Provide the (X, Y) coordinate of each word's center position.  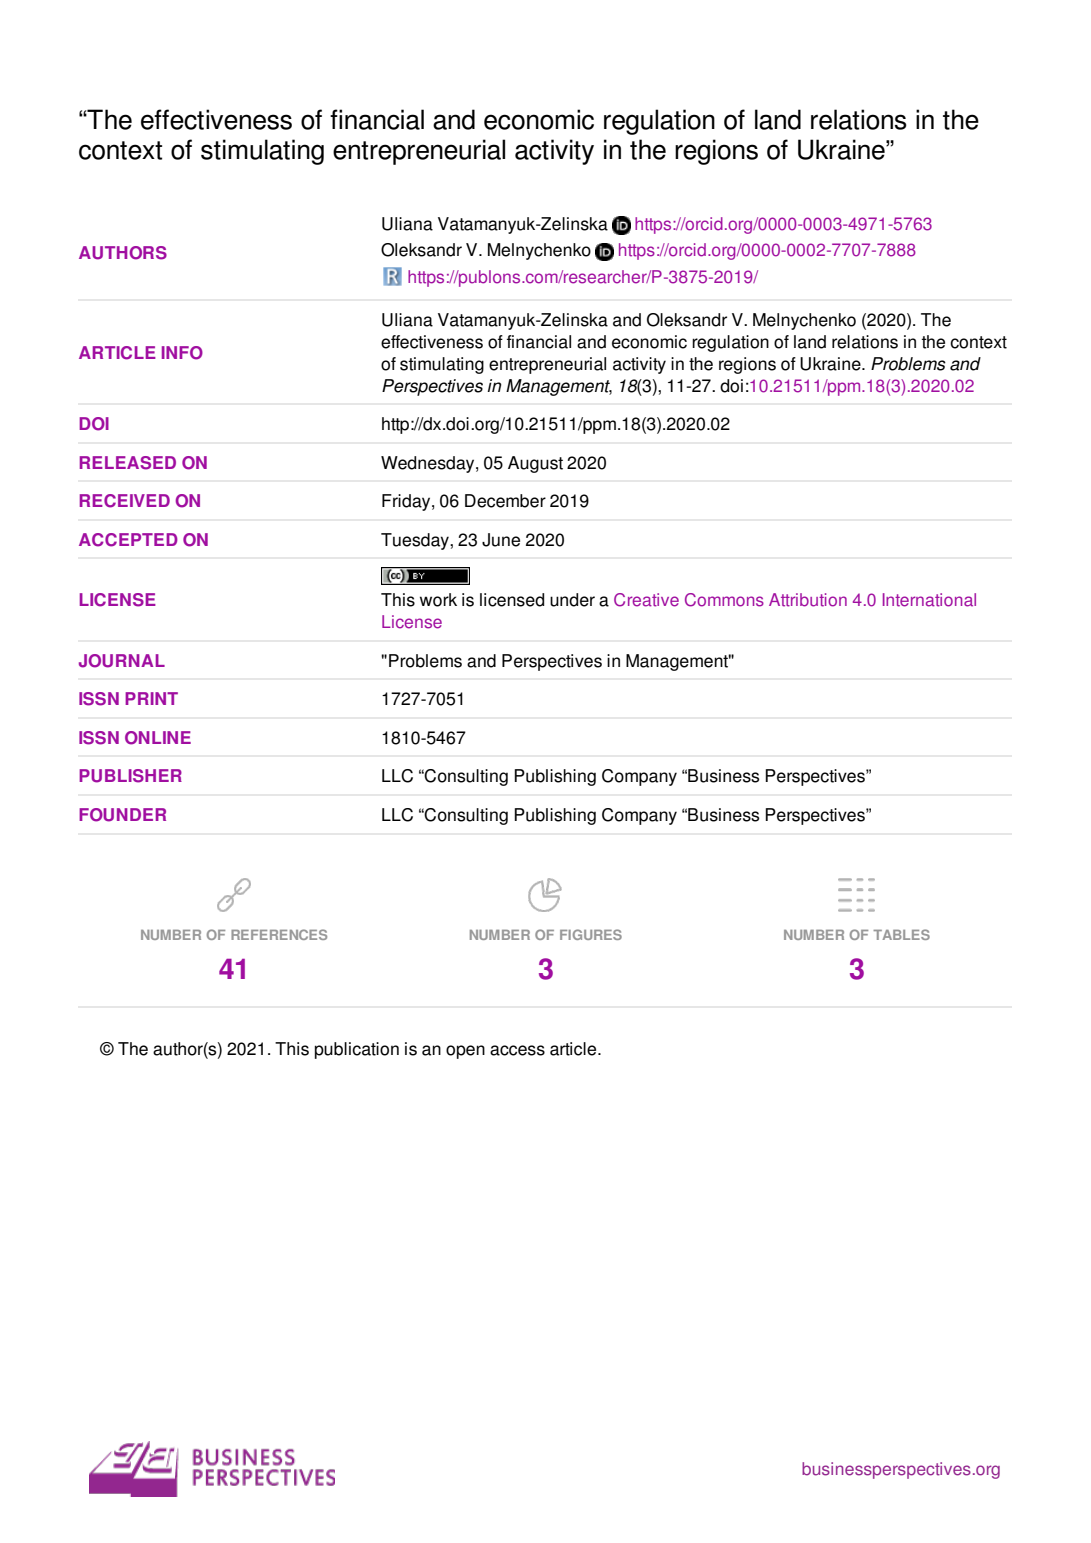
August (535, 464)
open (465, 1052)
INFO (182, 353)
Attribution (808, 600)
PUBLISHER (130, 776)
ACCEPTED (128, 540)
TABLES (901, 934)
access (517, 1050)
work (438, 600)
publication (357, 1050)
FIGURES (591, 934)
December (505, 501)
